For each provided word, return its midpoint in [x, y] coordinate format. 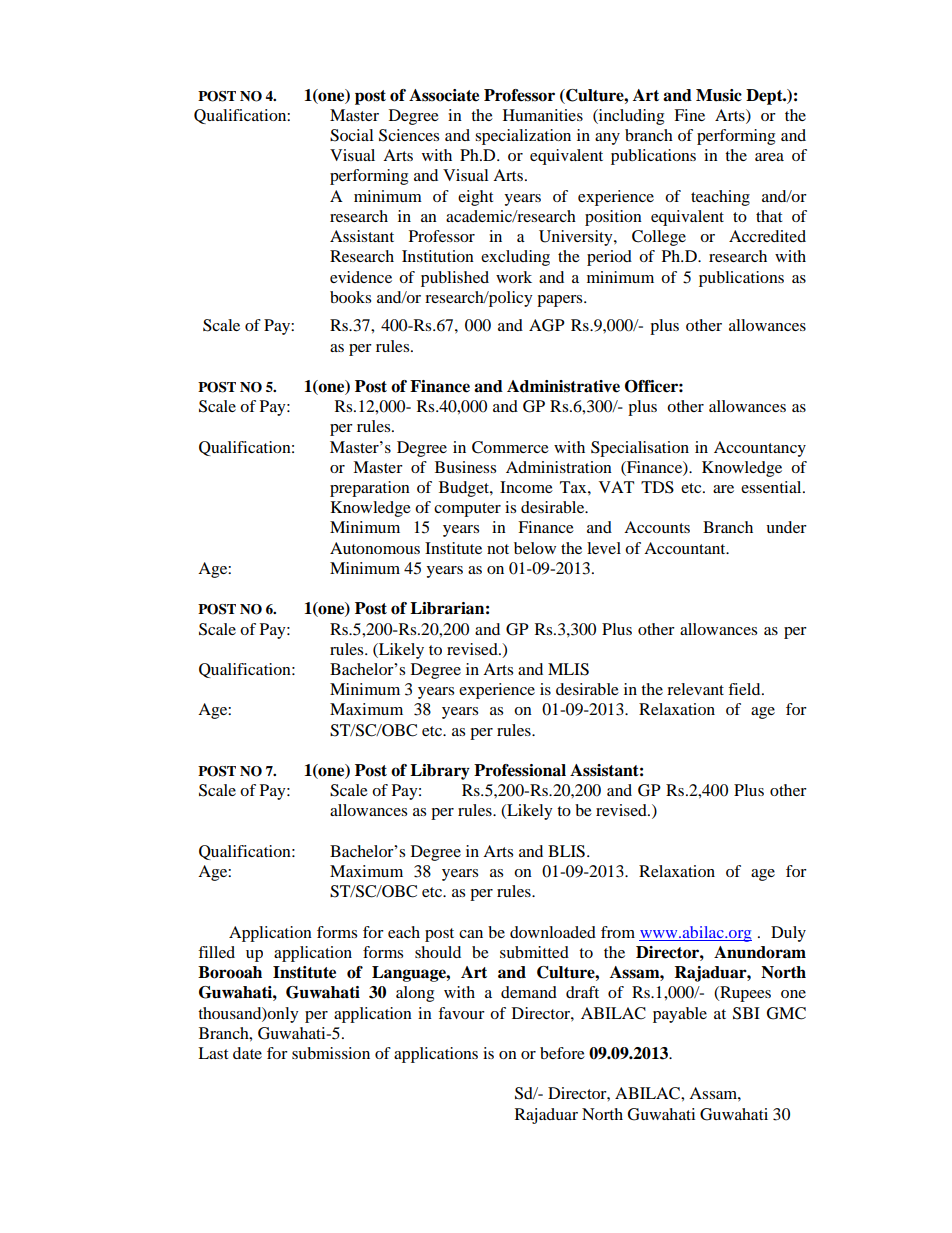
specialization [523, 137]
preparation [370, 489]
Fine [689, 115]
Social [351, 135]
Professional [520, 770]
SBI [746, 1013]
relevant [695, 689]
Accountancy [760, 449]
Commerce [510, 447]
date [247, 1053]
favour [461, 1013]
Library [440, 772]
